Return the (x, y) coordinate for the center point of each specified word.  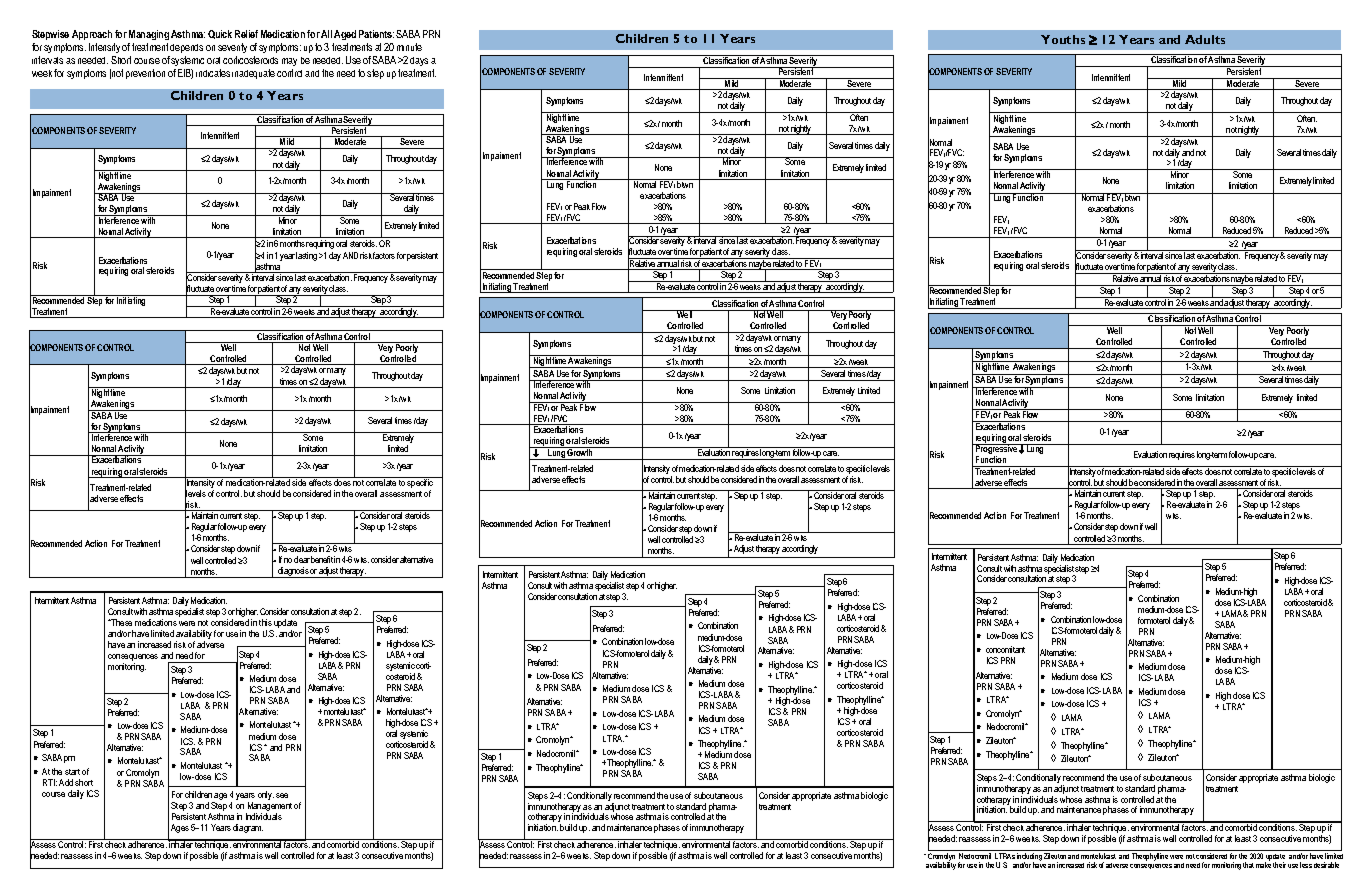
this (265, 622)
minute (409, 47)
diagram (248, 828)
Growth (580, 451)
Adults (1205, 39)
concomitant (1005, 649)
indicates (213, 73)
